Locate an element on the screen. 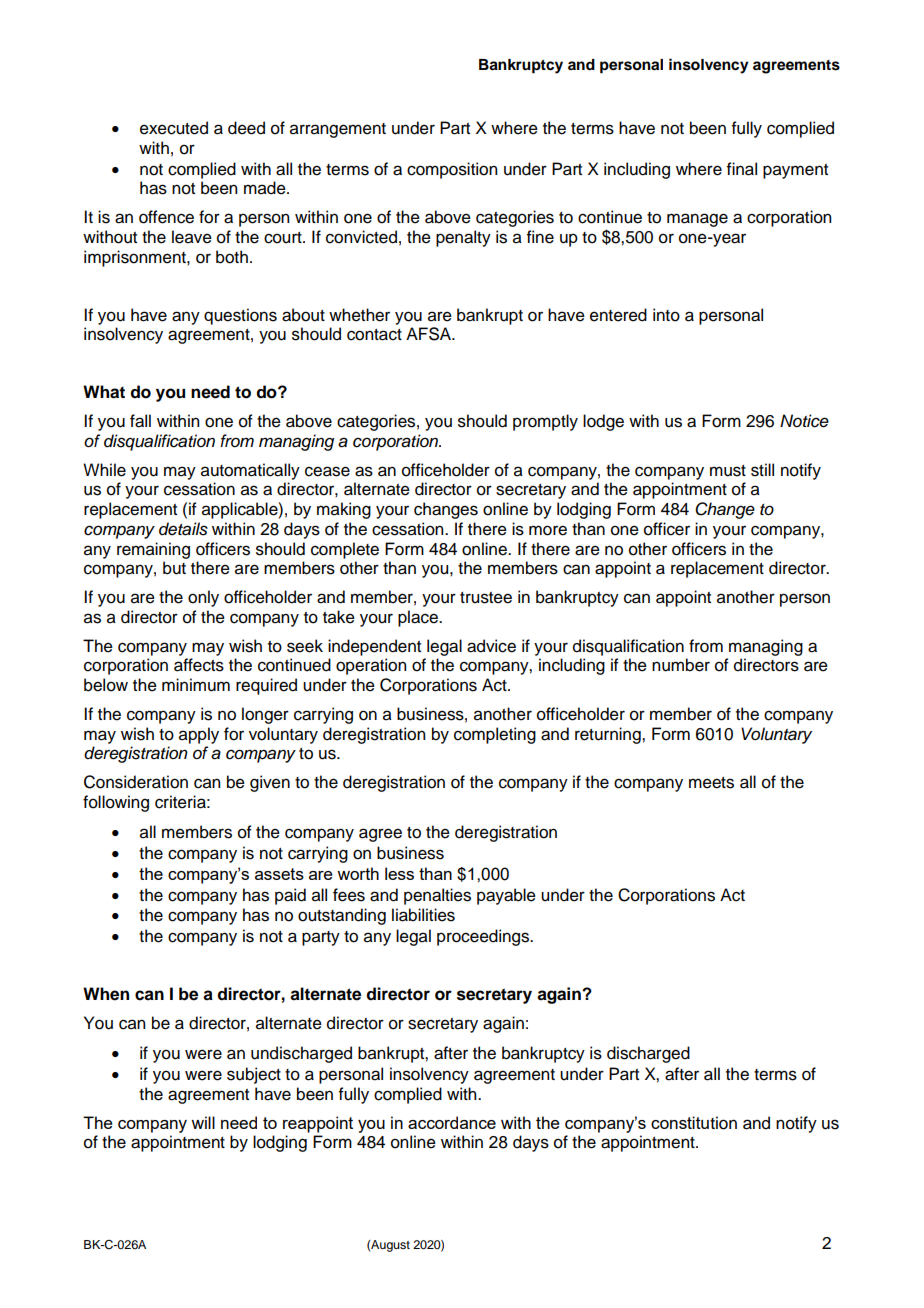 The height and width of the screenshot is (1308, 924). composition is located at coordinates (452, 170).
